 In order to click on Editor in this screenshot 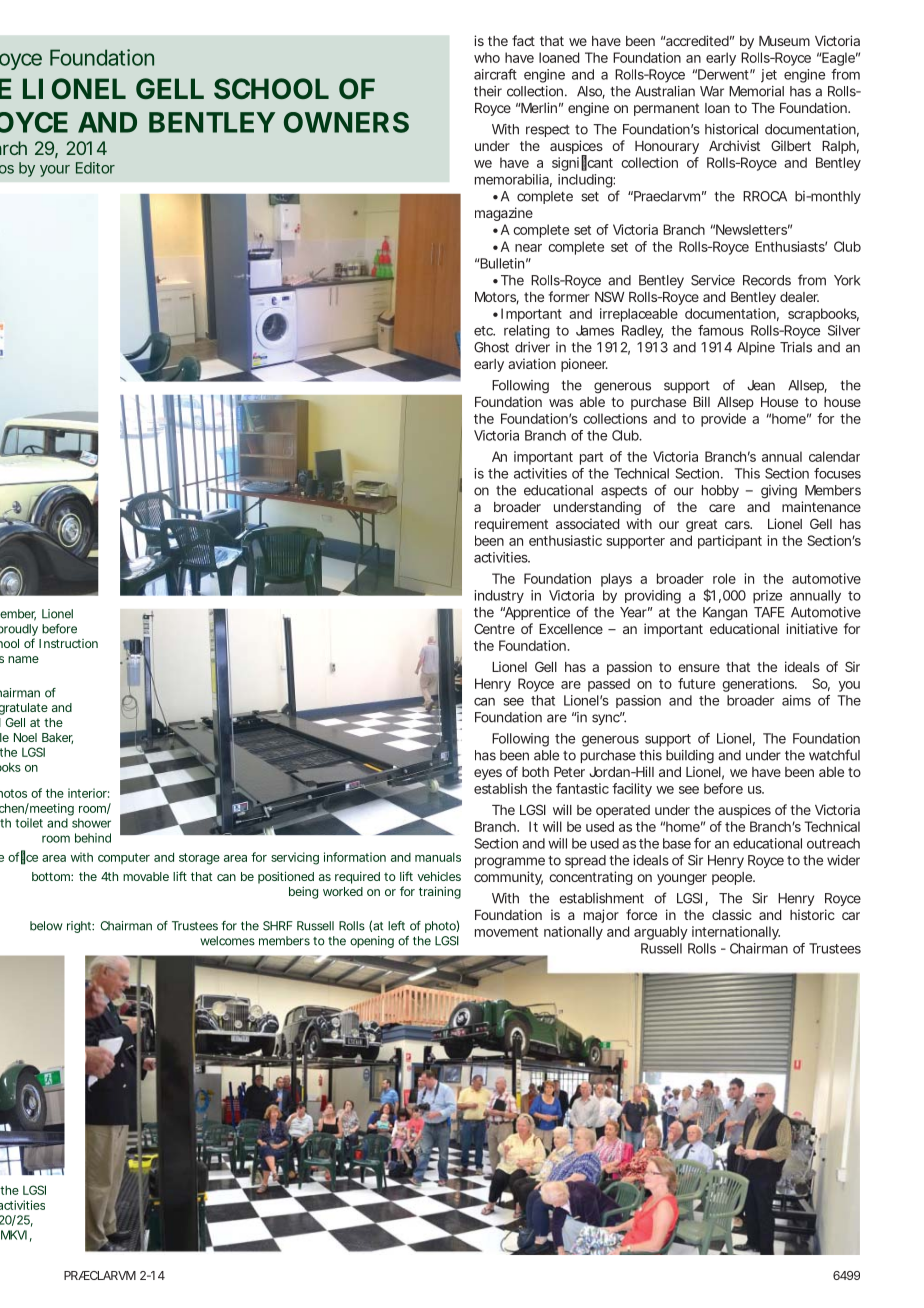, I will do `click(95, 168)`.
